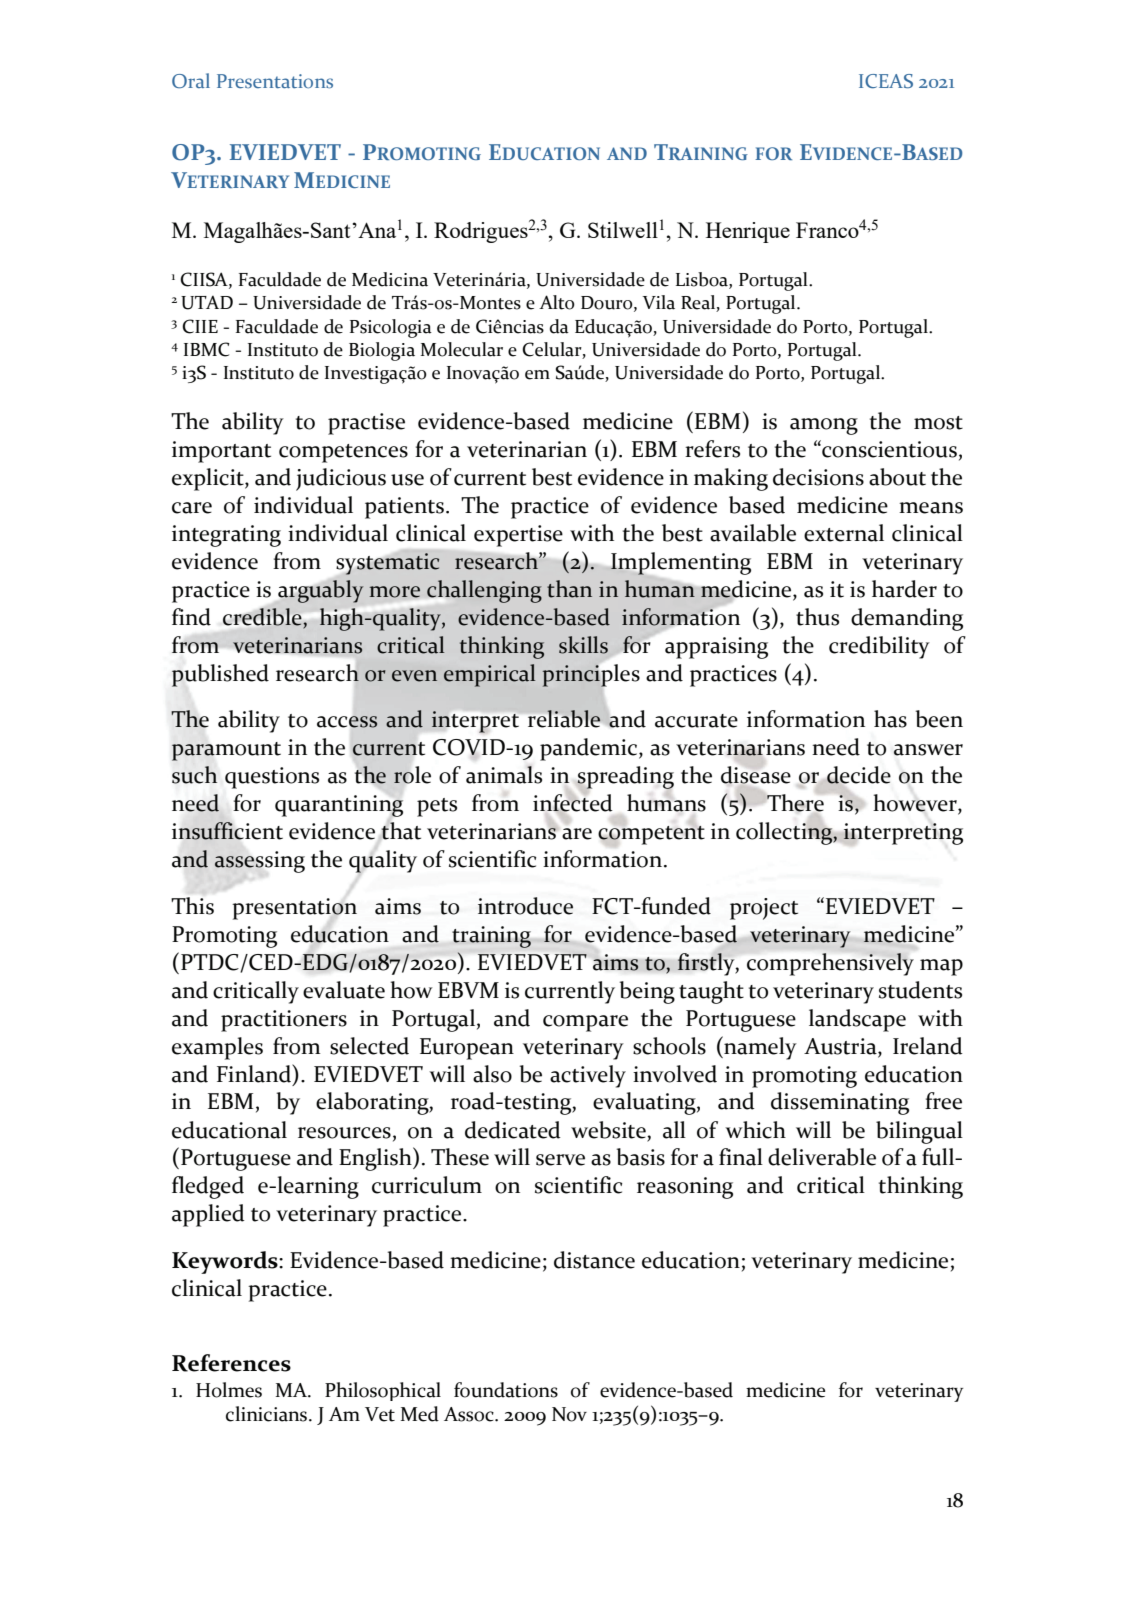 This page has height=1606, width=1135. Describe the element at coordinates (366, 424) in the page. I see `practise` at that location.
